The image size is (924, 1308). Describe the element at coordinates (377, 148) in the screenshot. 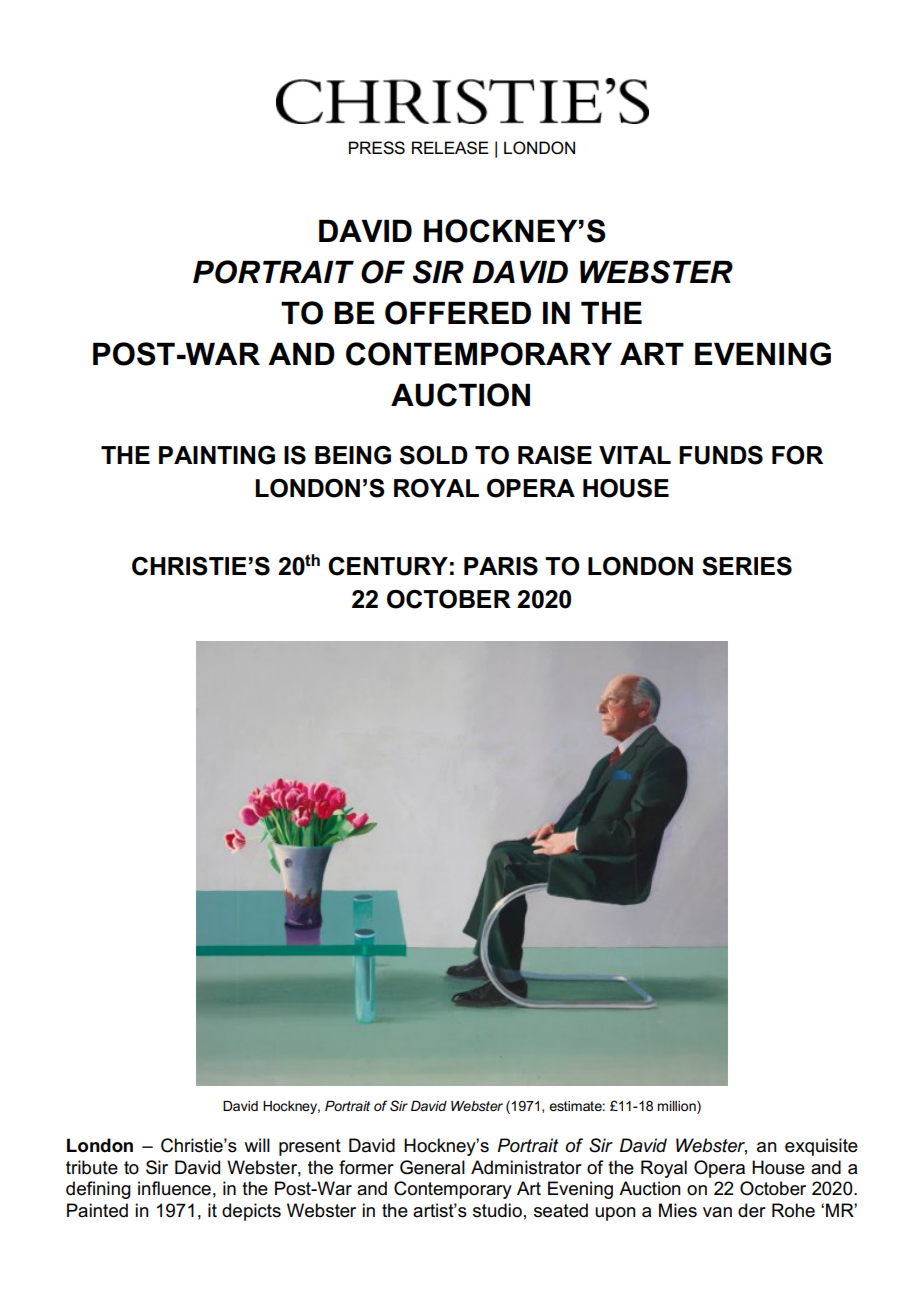

I see `PRESS` at that location.
